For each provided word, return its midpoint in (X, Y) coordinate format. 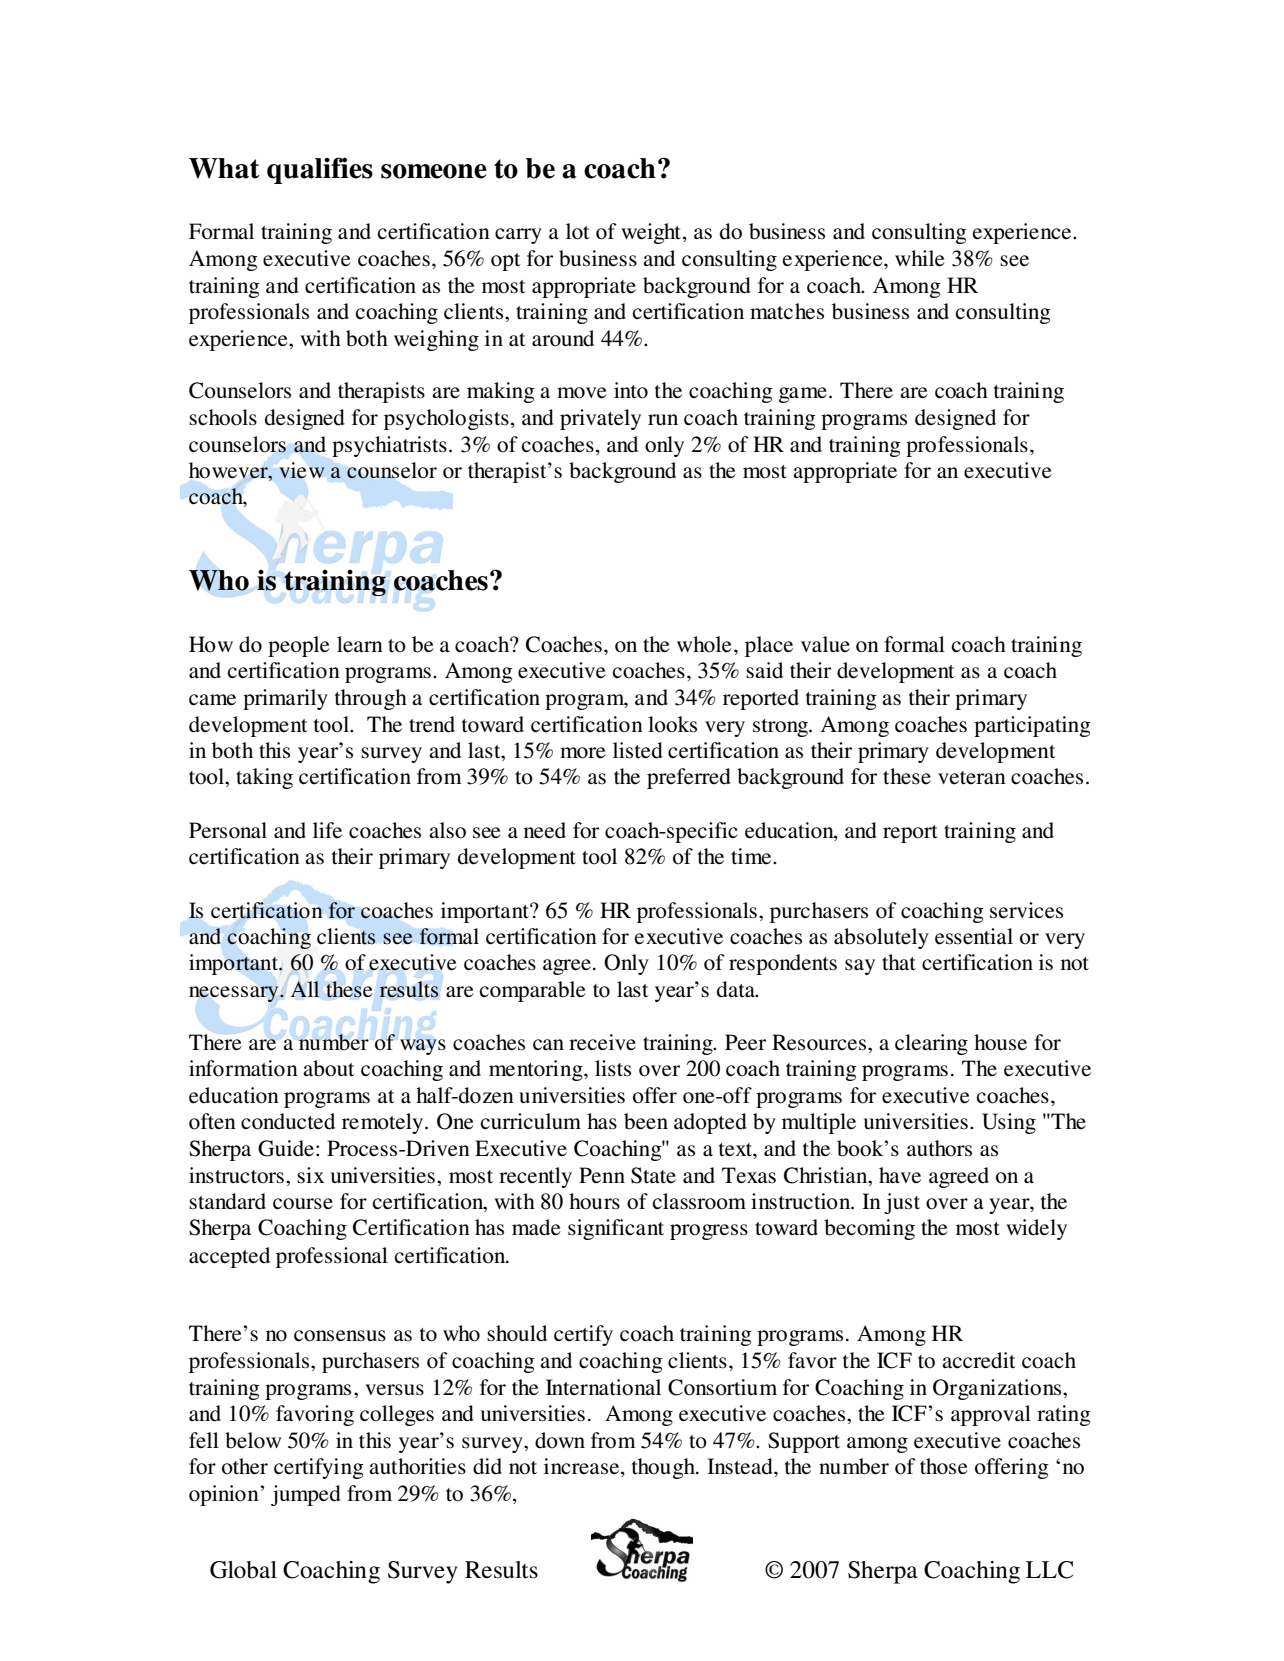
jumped (306, 1495)
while (920, 258)
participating (1032, 726)
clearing (931, 1044)
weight (651, 233)
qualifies (320, 170)
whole (704, 644)
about (329, 1068)
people (299, 646)
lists (613, 1068)
